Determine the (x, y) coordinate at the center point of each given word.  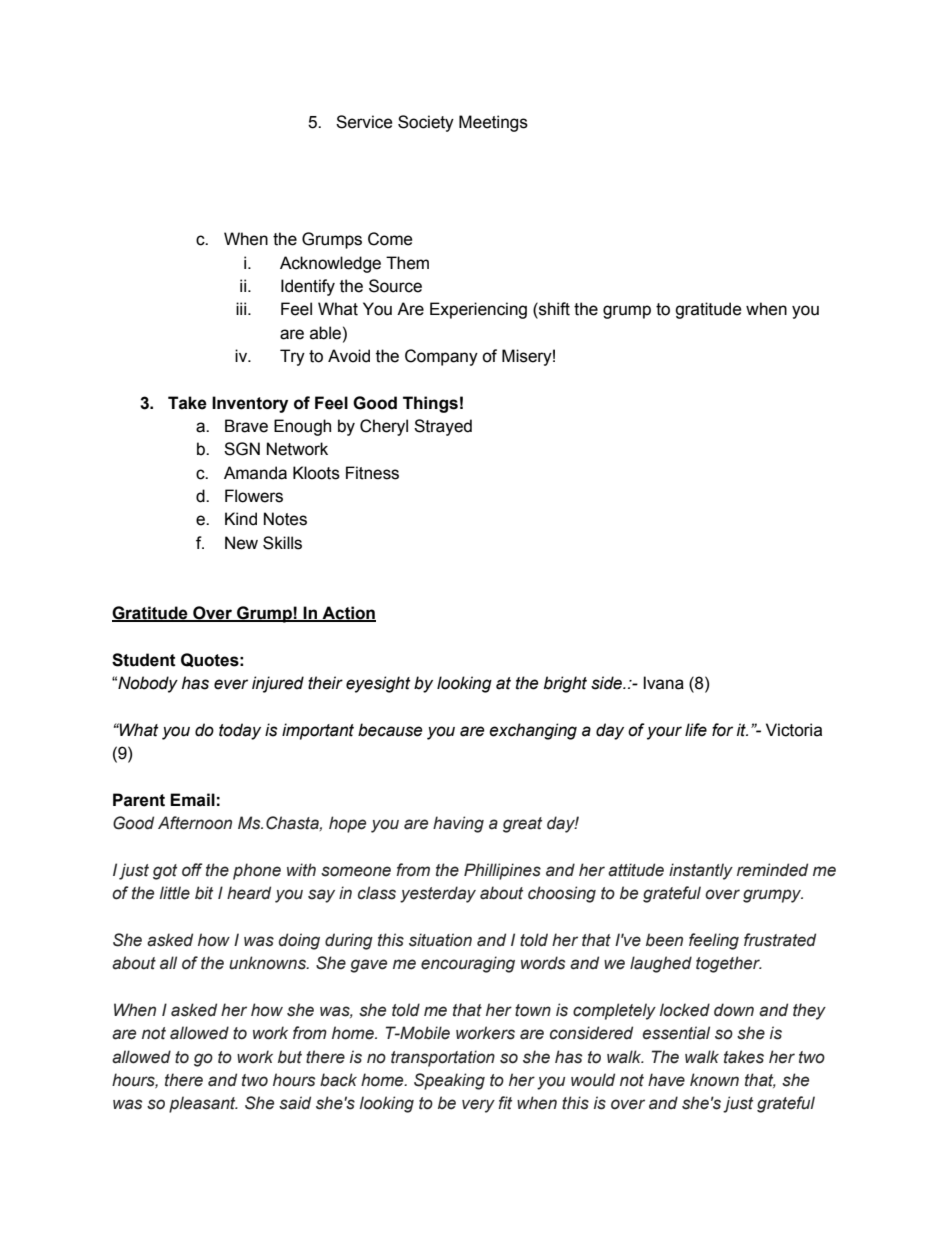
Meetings (493, 123)
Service (364, 122)
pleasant (203, 1104)
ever (231, 684)
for (722, 730)
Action (348, 613)
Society (426, 123)
